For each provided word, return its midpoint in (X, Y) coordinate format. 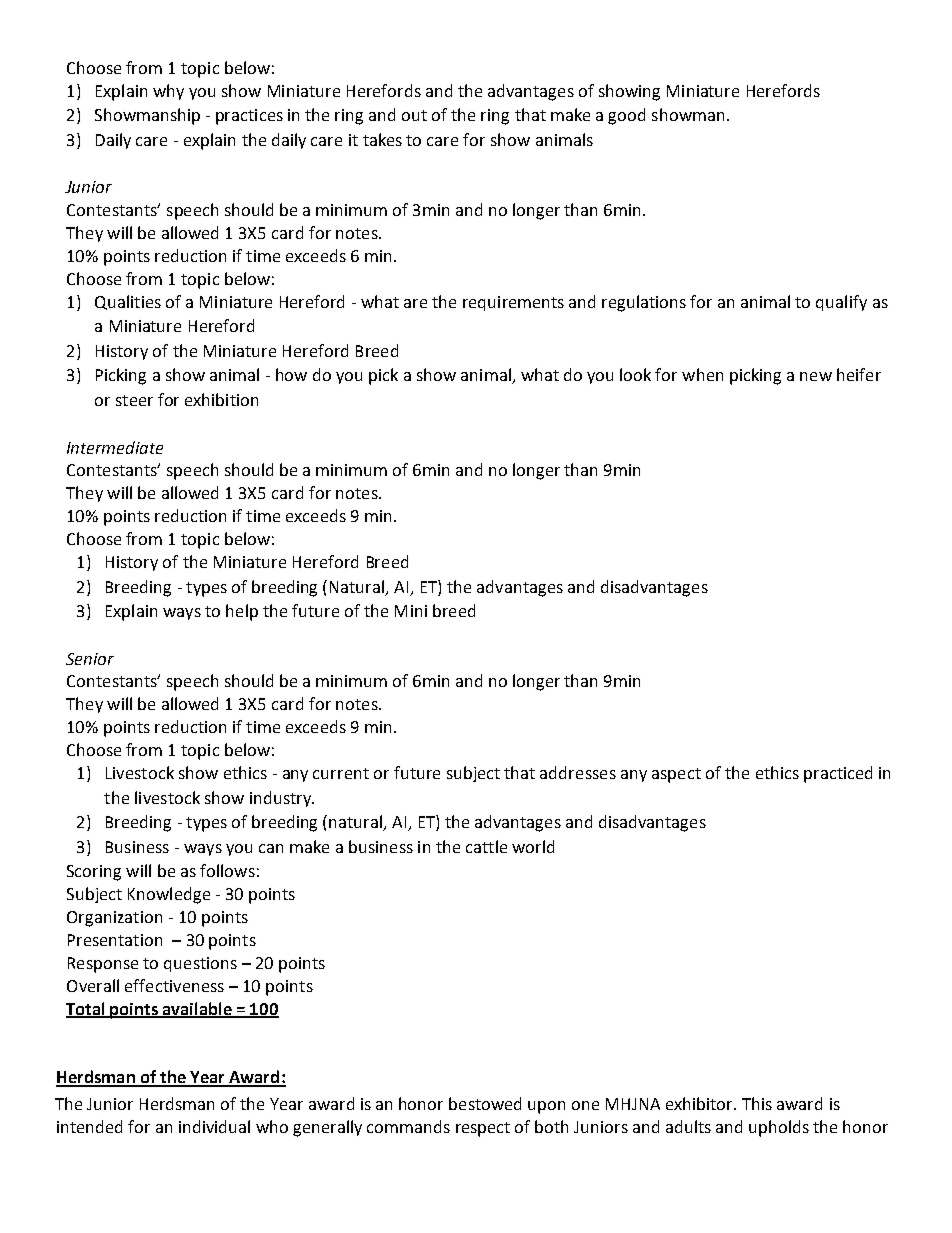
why (168, 92)
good (626, 116)
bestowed (485, 1103)
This (757, 1103)
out (414, 115)
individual (214, 1126)
